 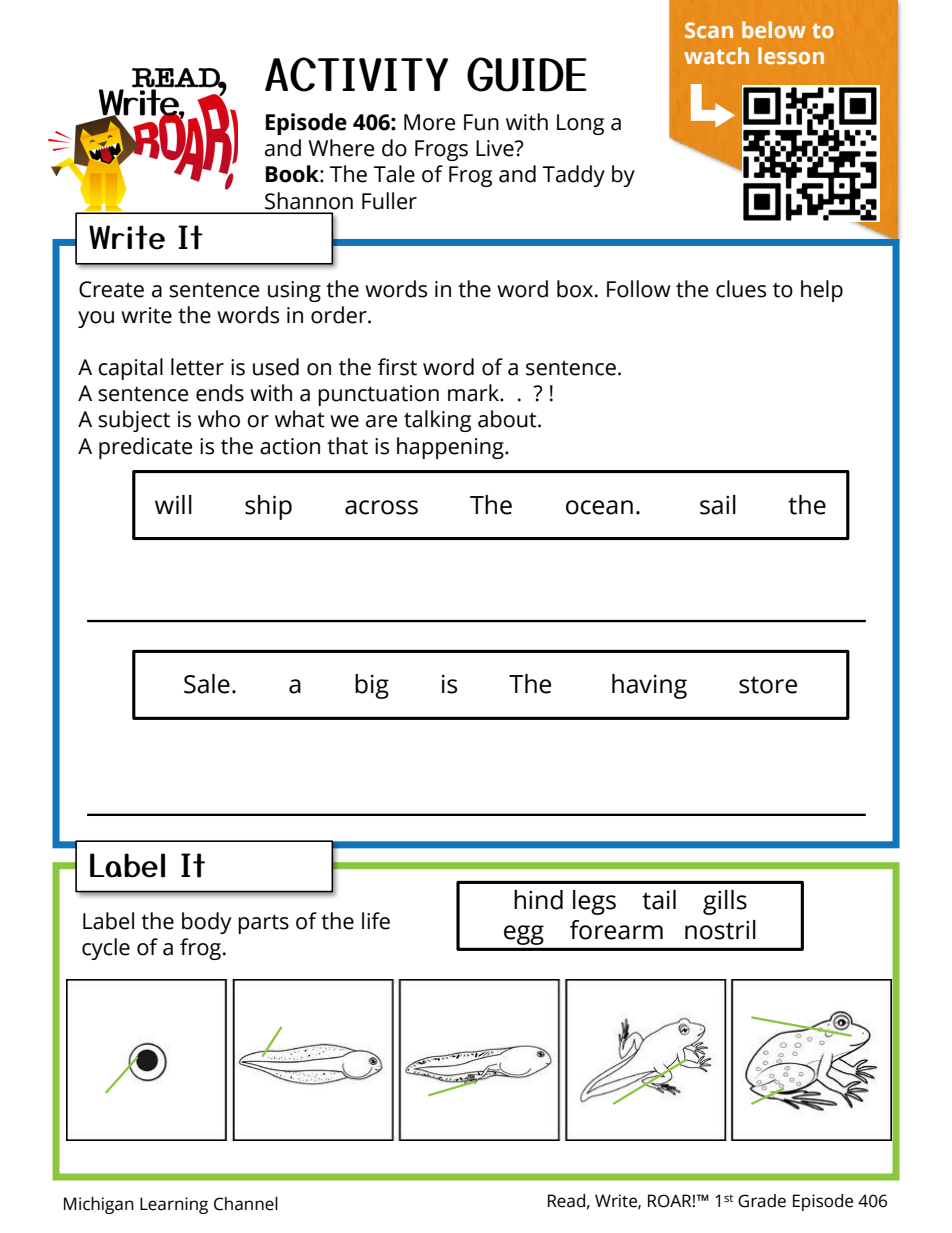 I want to click on Learning, so click(x=174, y=1205).
